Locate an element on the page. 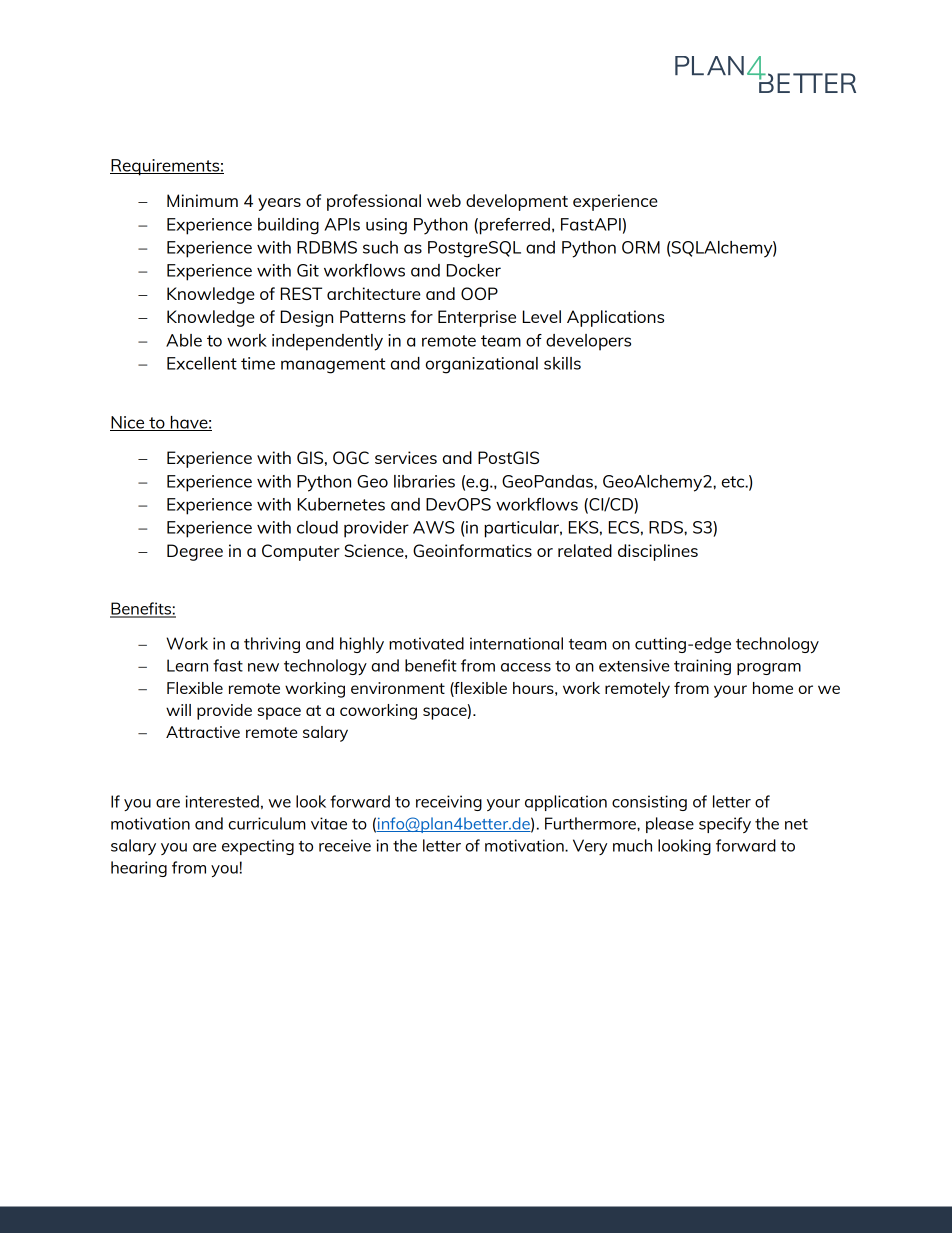  development is located at coordinates (517, 202).
